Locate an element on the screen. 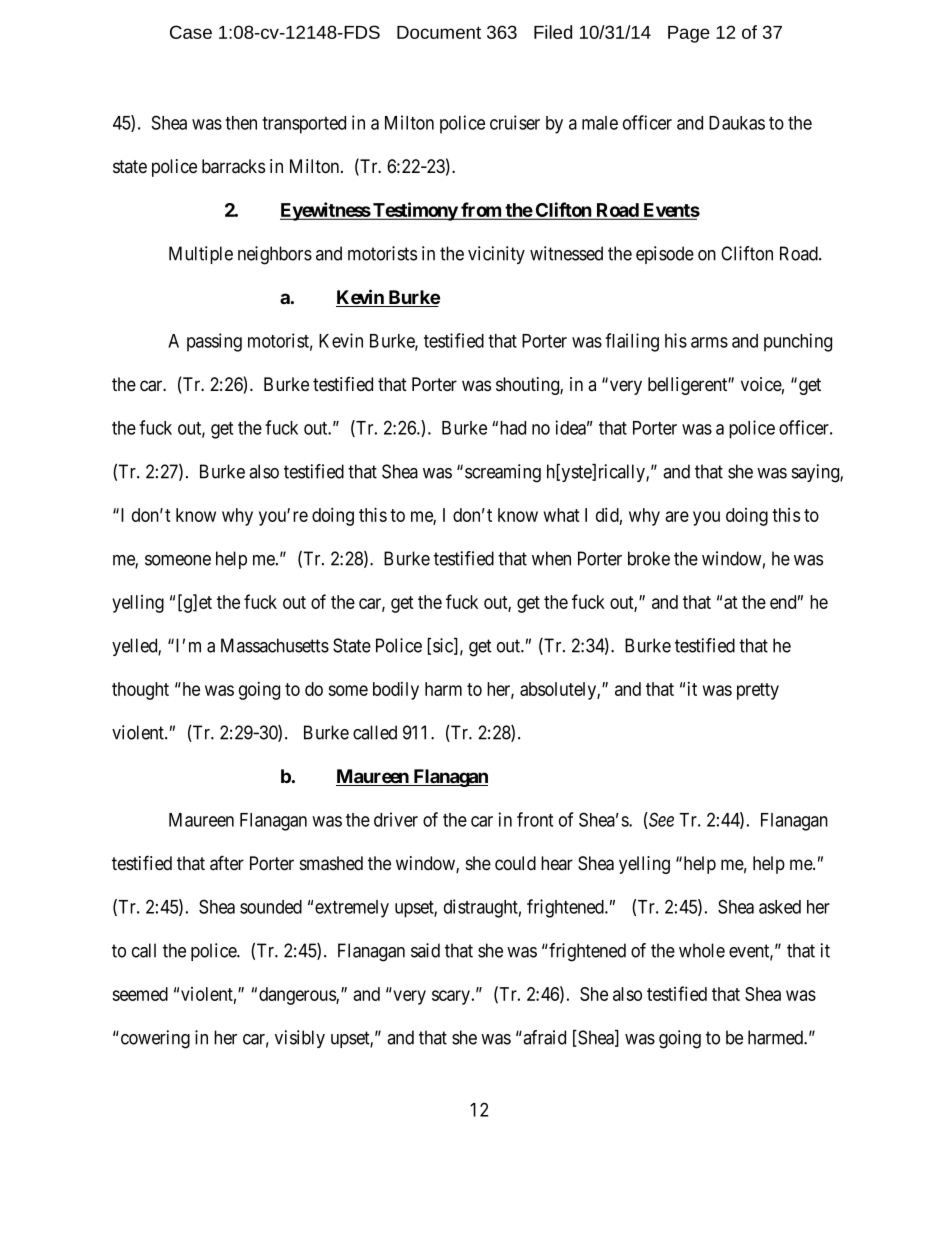 The width and height of the screenshot is (952, 1233). cowering is located at coordinates (154, 1039).
